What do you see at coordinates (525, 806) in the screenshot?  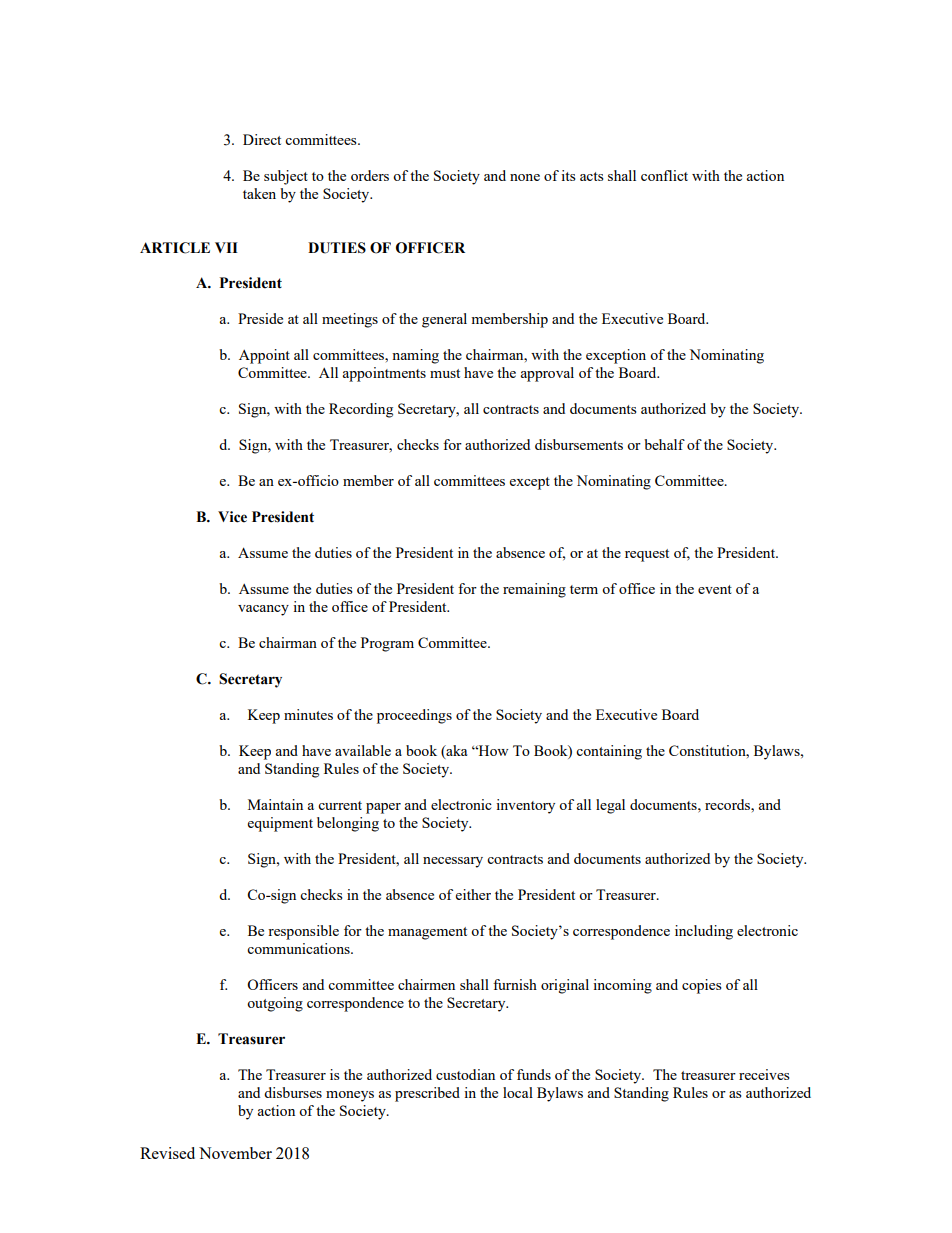 I see `inventory` at bounding box center [525, 806].
